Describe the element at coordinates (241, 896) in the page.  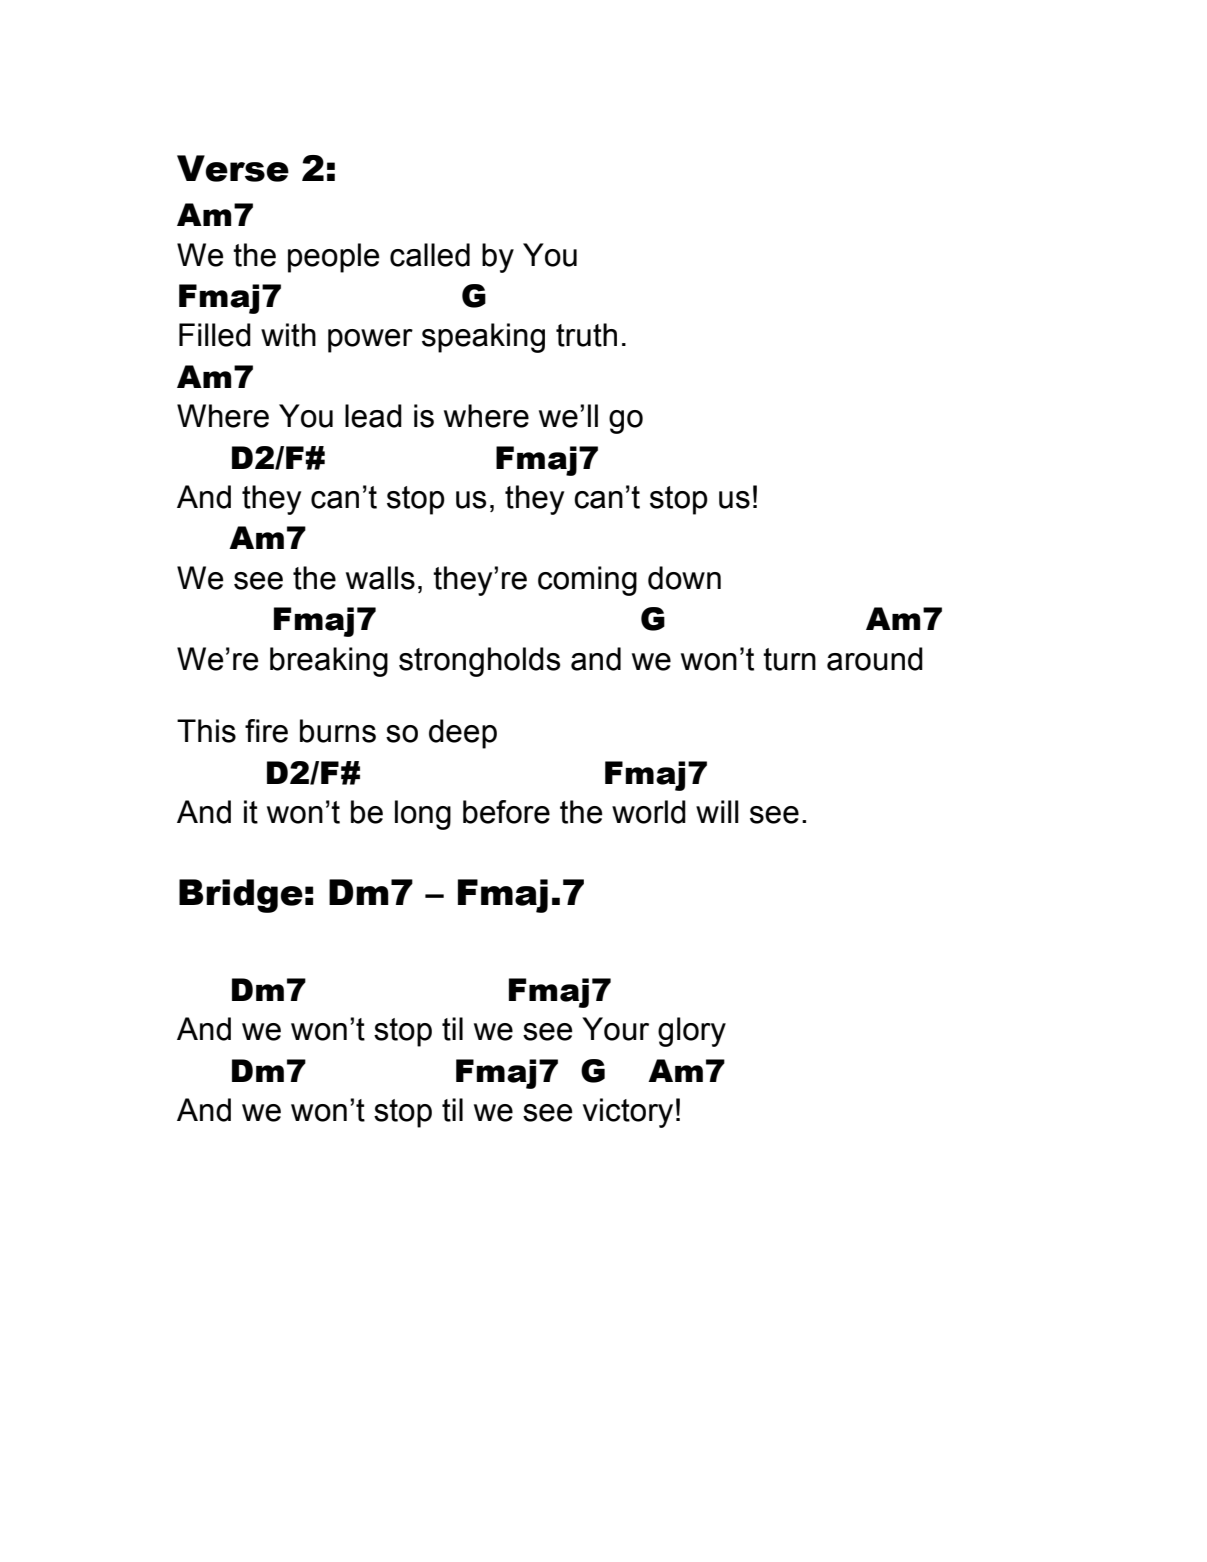
I see `Bridge` at that location.
